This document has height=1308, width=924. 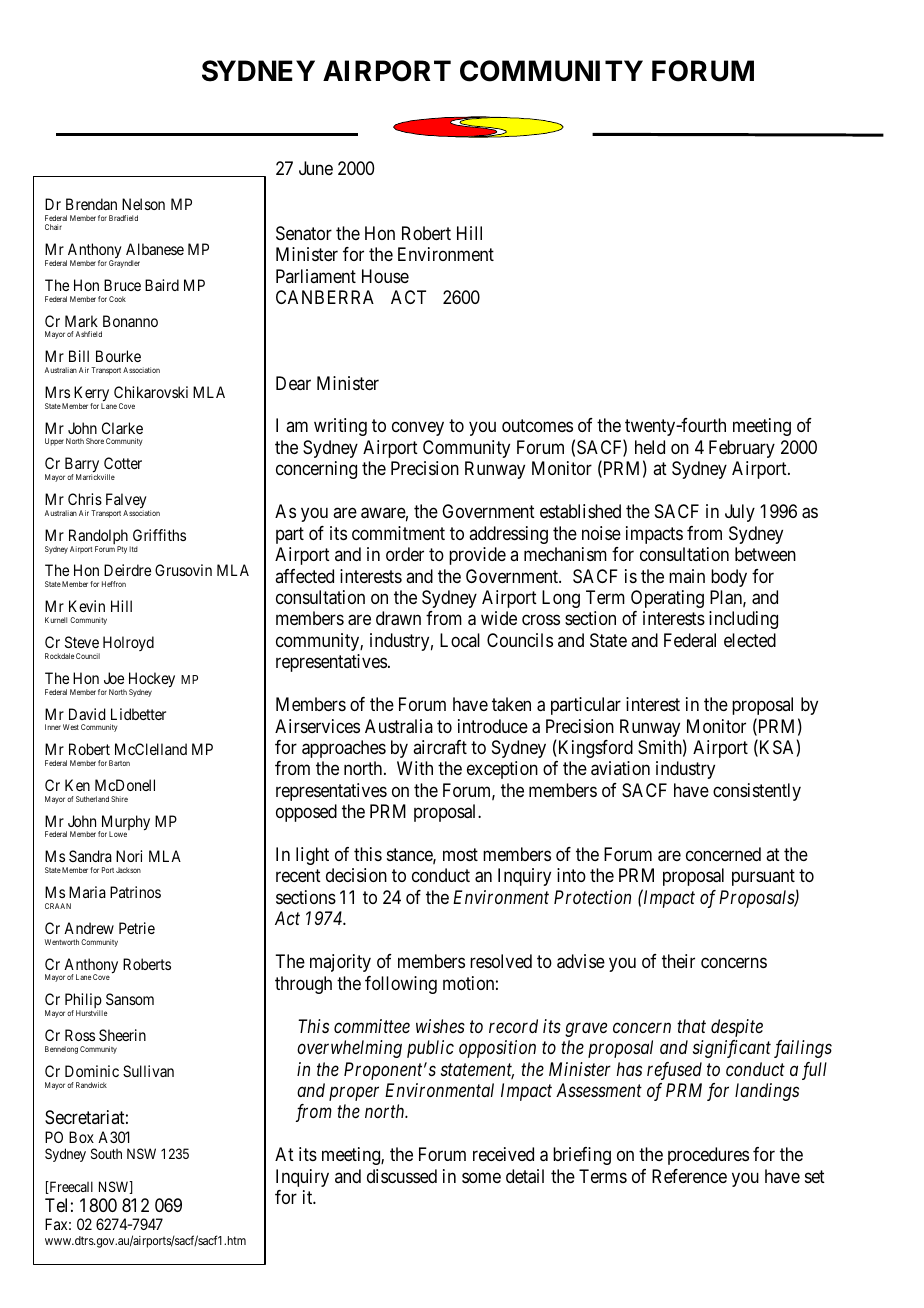 What do you see at coordinates (460, 640) in the document?
I see `Local` at bounding box center [460, 640].
